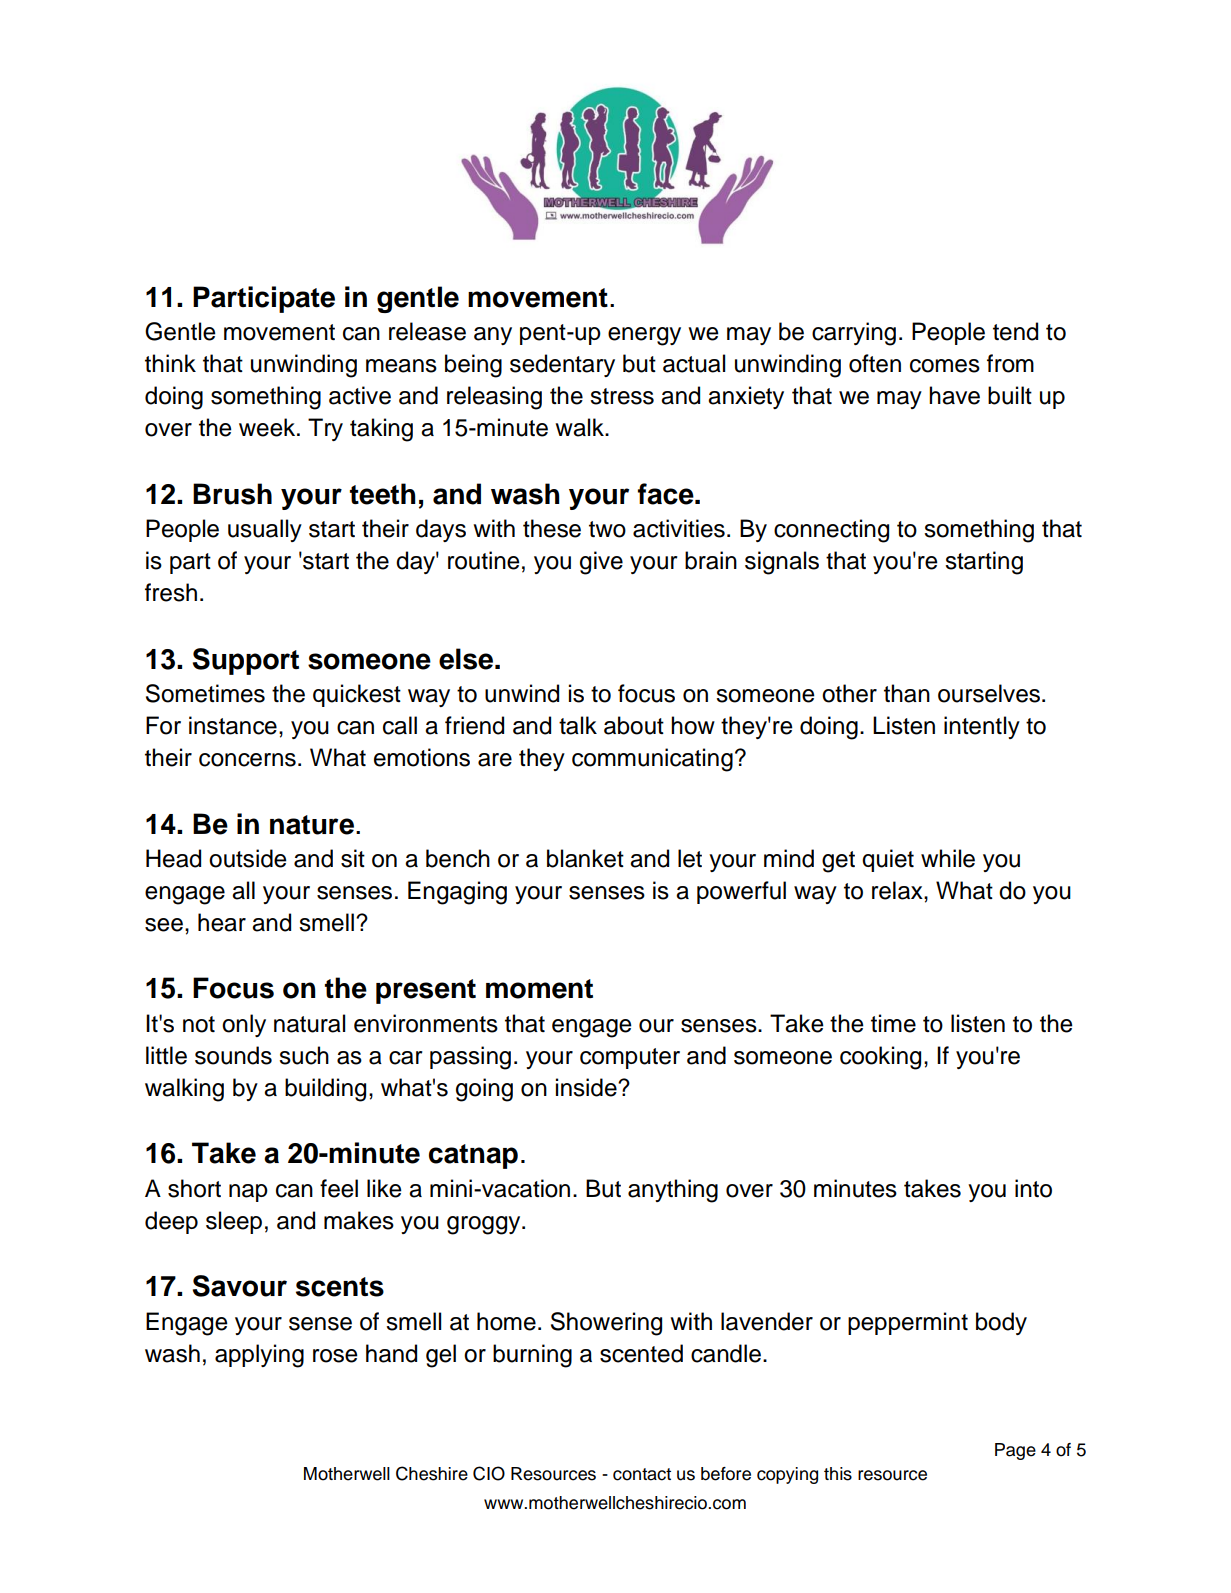 The width and height of the page is (1231, 1593). Describe the element at coordinates (642, 1474) in the page. I see `contact` at that location.
